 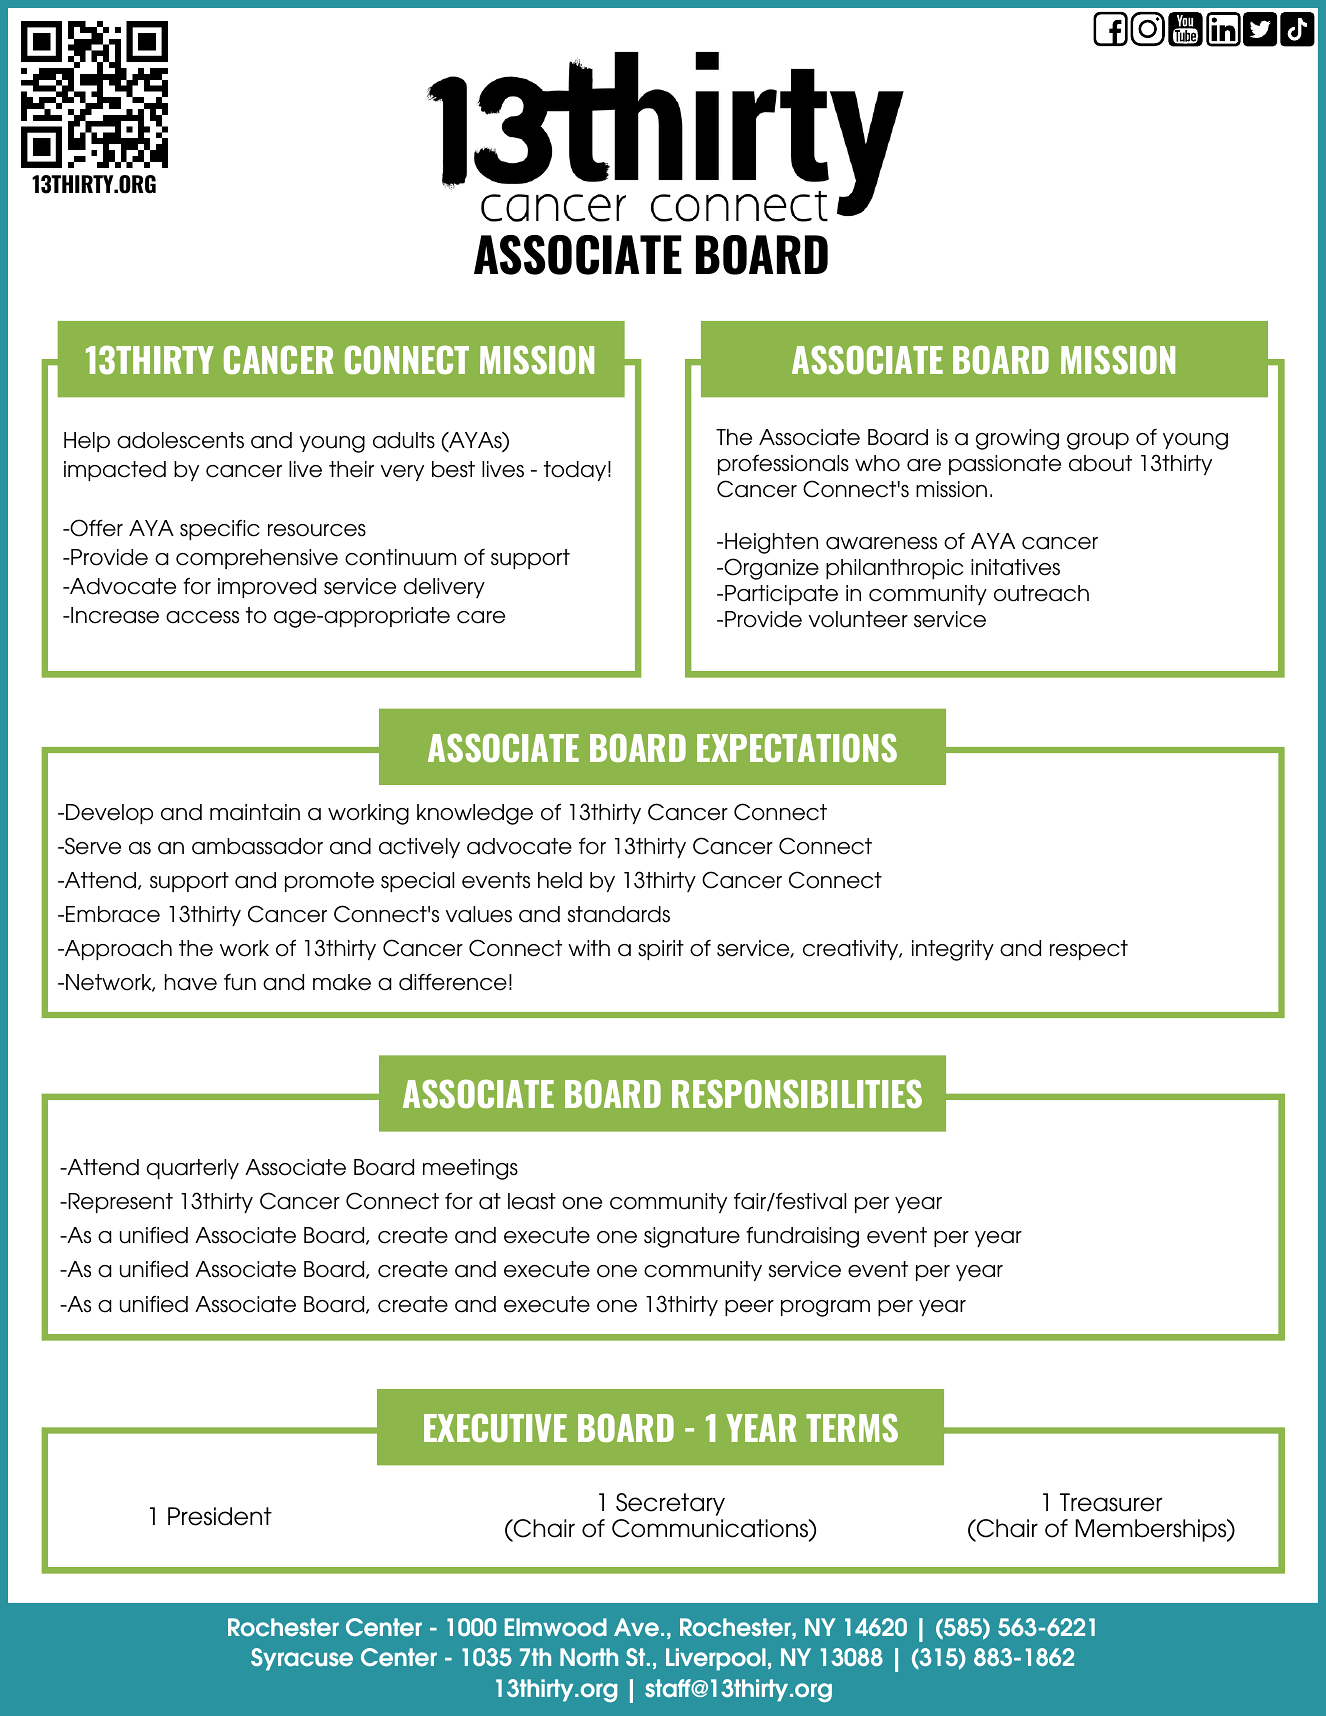 What do you see at coordinates (589, 1657) in the image?
I see `North` at bounding box center [589, 1657].
